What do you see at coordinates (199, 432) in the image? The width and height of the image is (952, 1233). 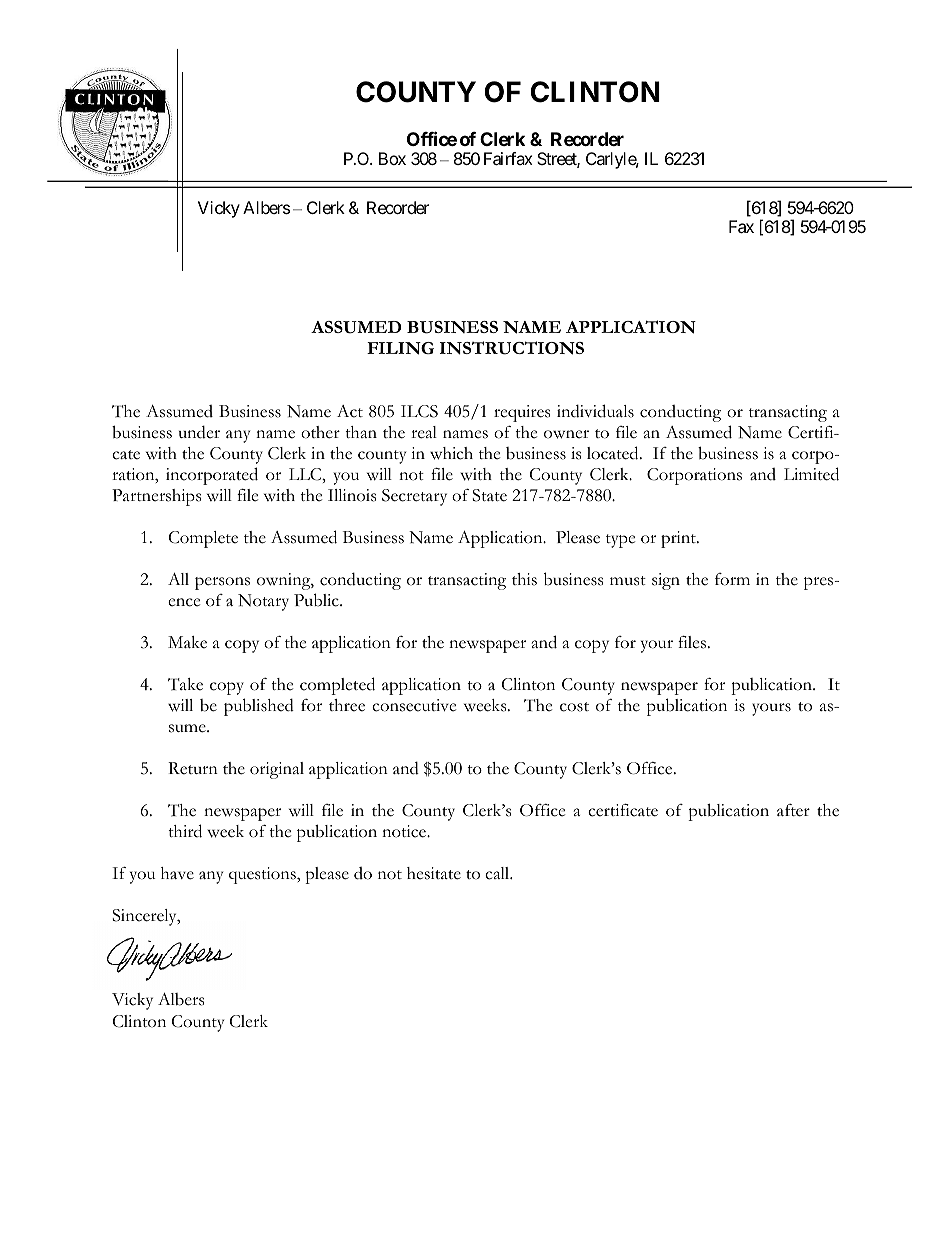 I see `under` at bounding box center [199, 432].
